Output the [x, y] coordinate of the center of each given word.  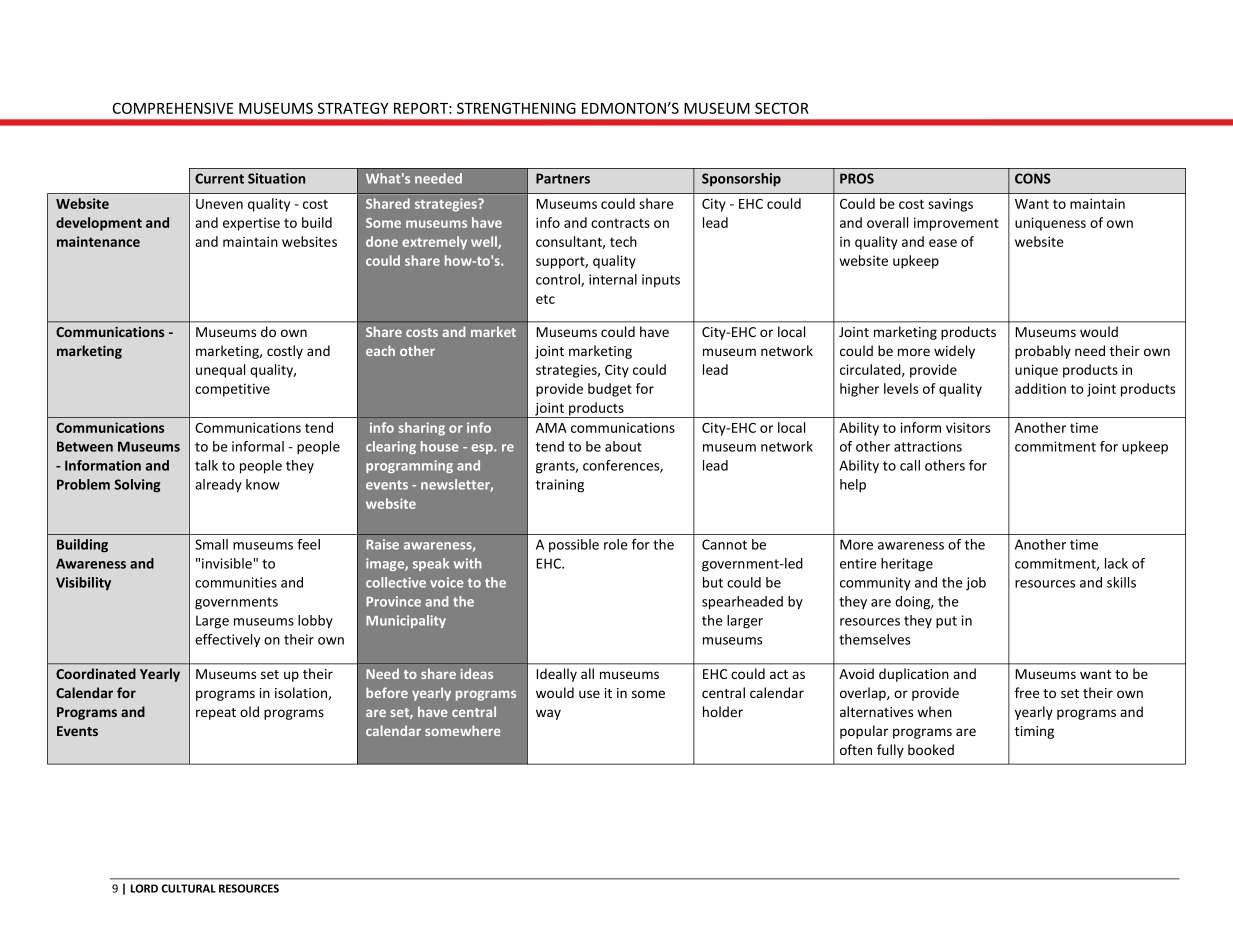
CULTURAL [188, 888]
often [856, 749]
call [910, 465]
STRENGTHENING [516, 108]
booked [931, 749]
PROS [857, 178]
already [218, 486]
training [560, 486]
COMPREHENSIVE [173, 108]
